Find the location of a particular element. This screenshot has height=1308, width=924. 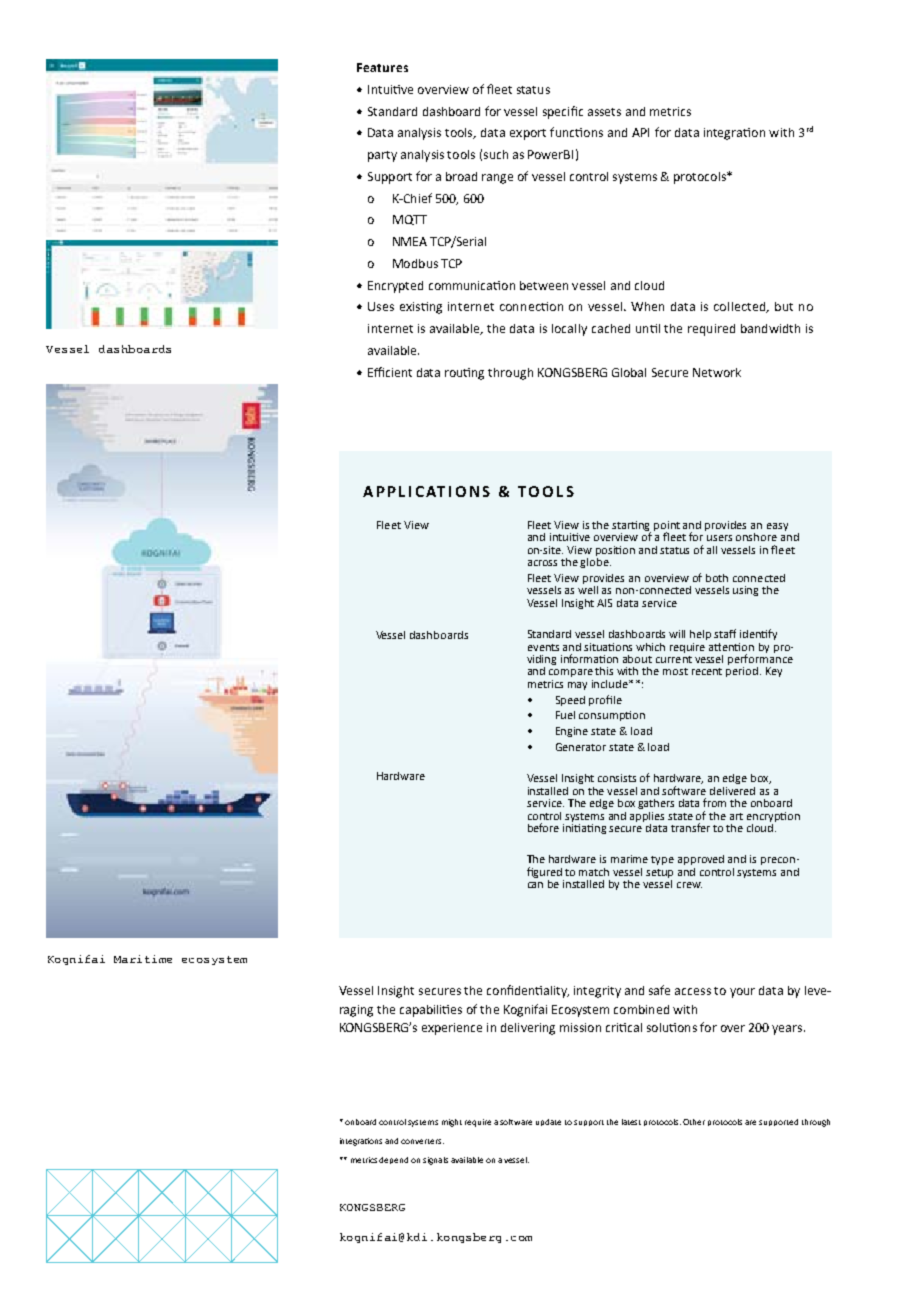

might is located at coordinates (452, 1123).
